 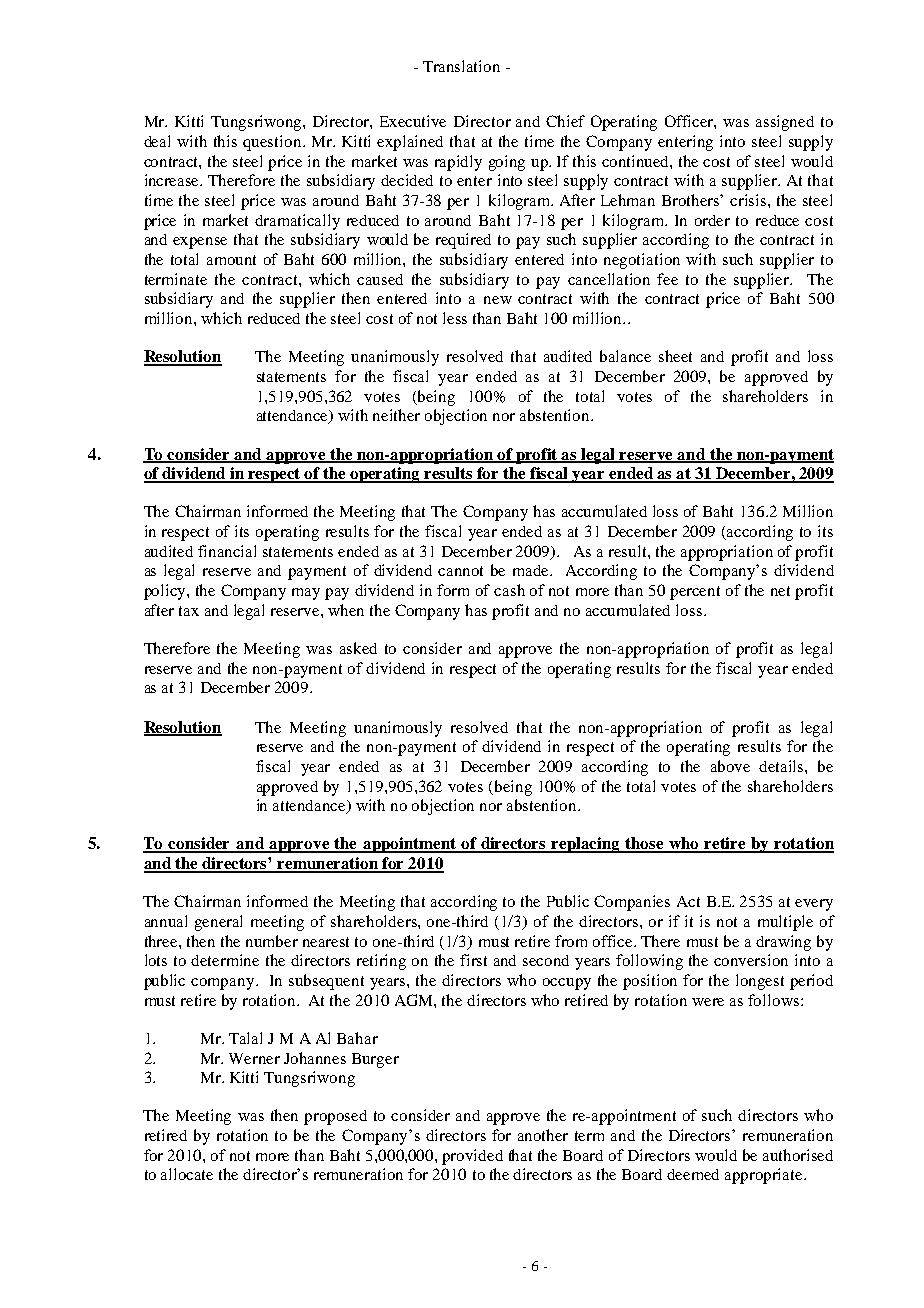 I want to click on allocate, so click(x=187, y=1174).
